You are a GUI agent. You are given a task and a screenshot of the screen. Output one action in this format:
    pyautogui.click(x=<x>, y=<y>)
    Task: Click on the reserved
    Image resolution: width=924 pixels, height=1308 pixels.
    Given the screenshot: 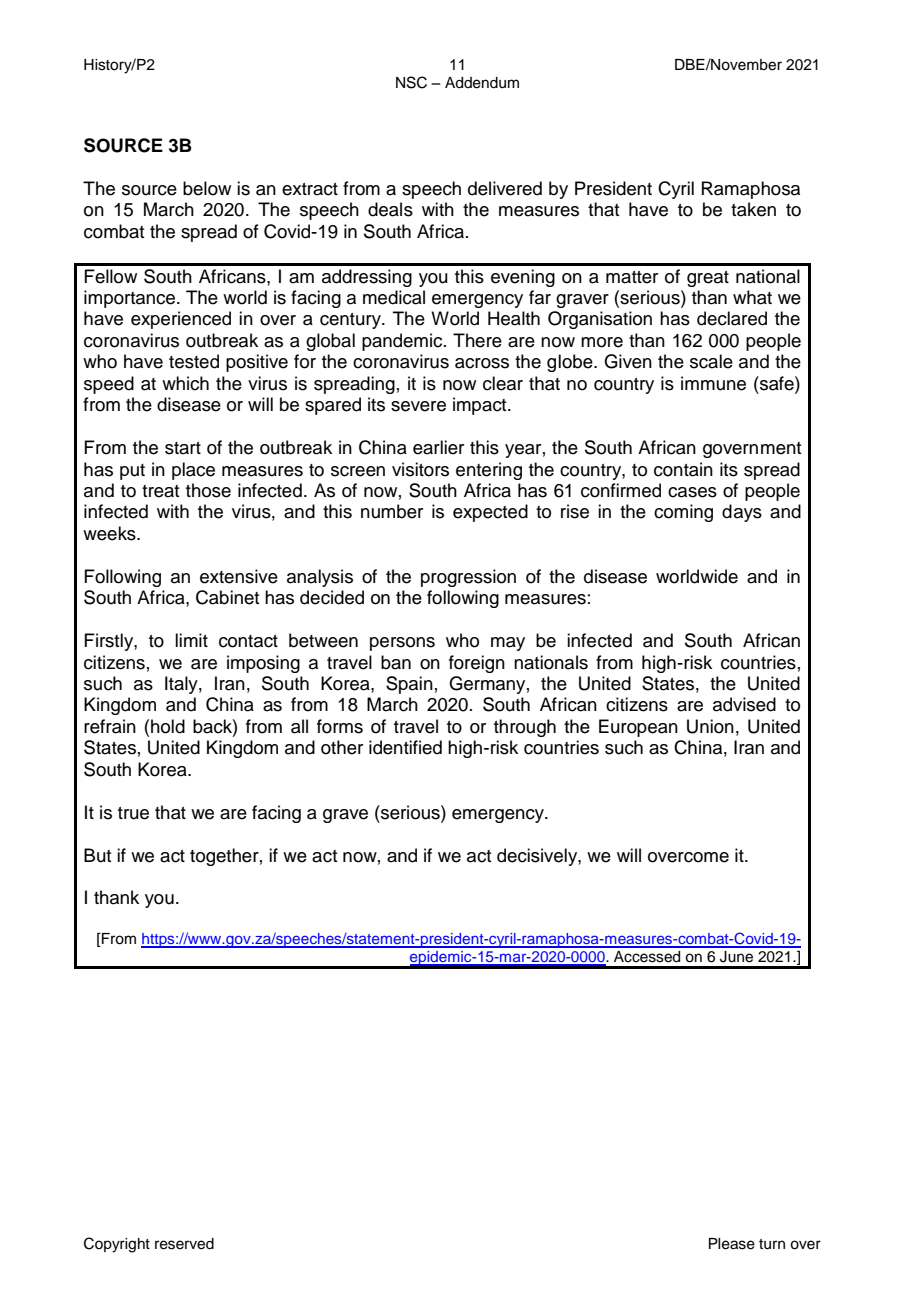 What is the action you would take?
    pyautogui.click(x=184, y=1244)
